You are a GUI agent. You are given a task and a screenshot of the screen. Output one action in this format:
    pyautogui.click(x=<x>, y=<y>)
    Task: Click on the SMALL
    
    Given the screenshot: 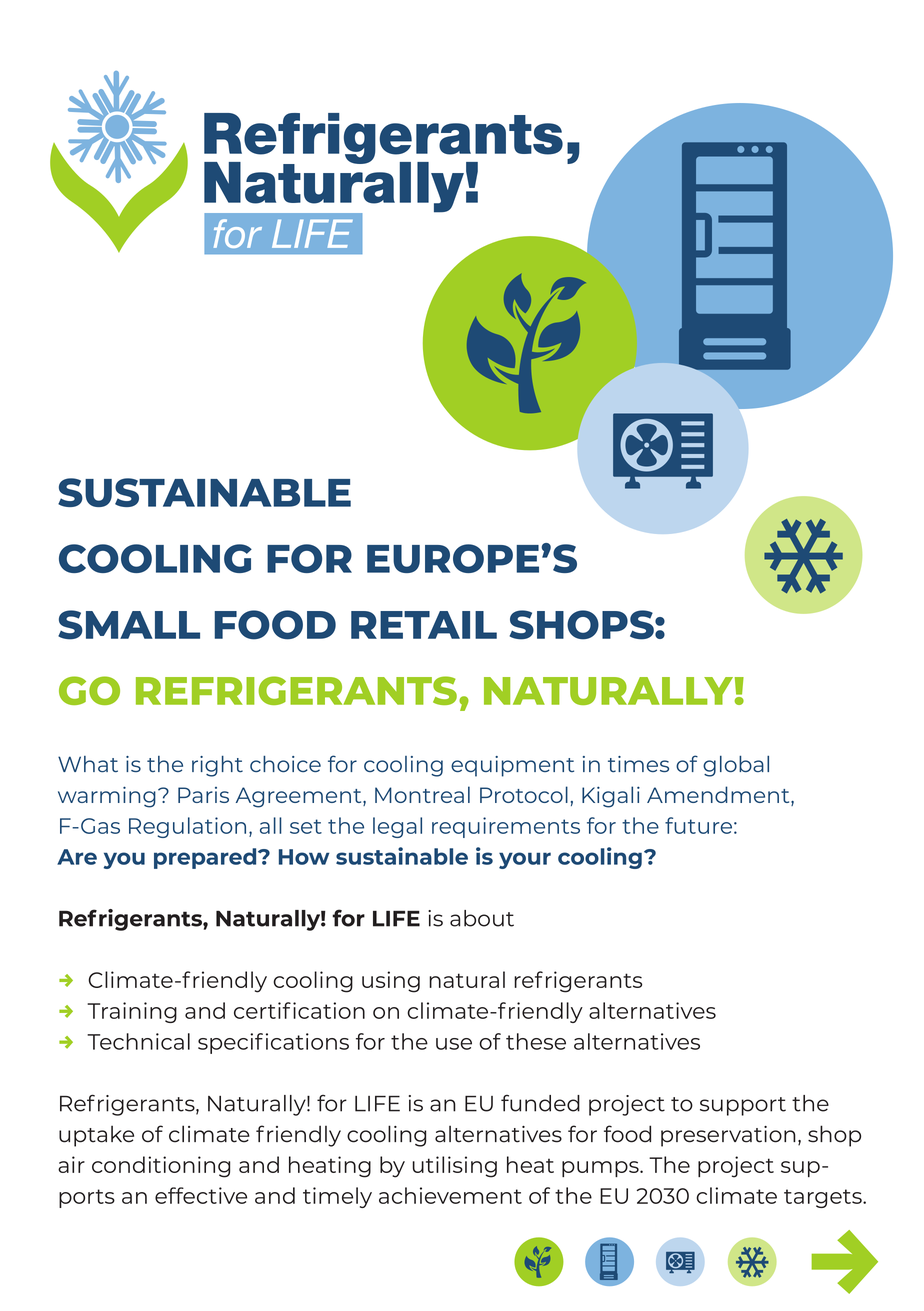 What is the action you would take?
    pyautogui.click(x=129, y=625)
